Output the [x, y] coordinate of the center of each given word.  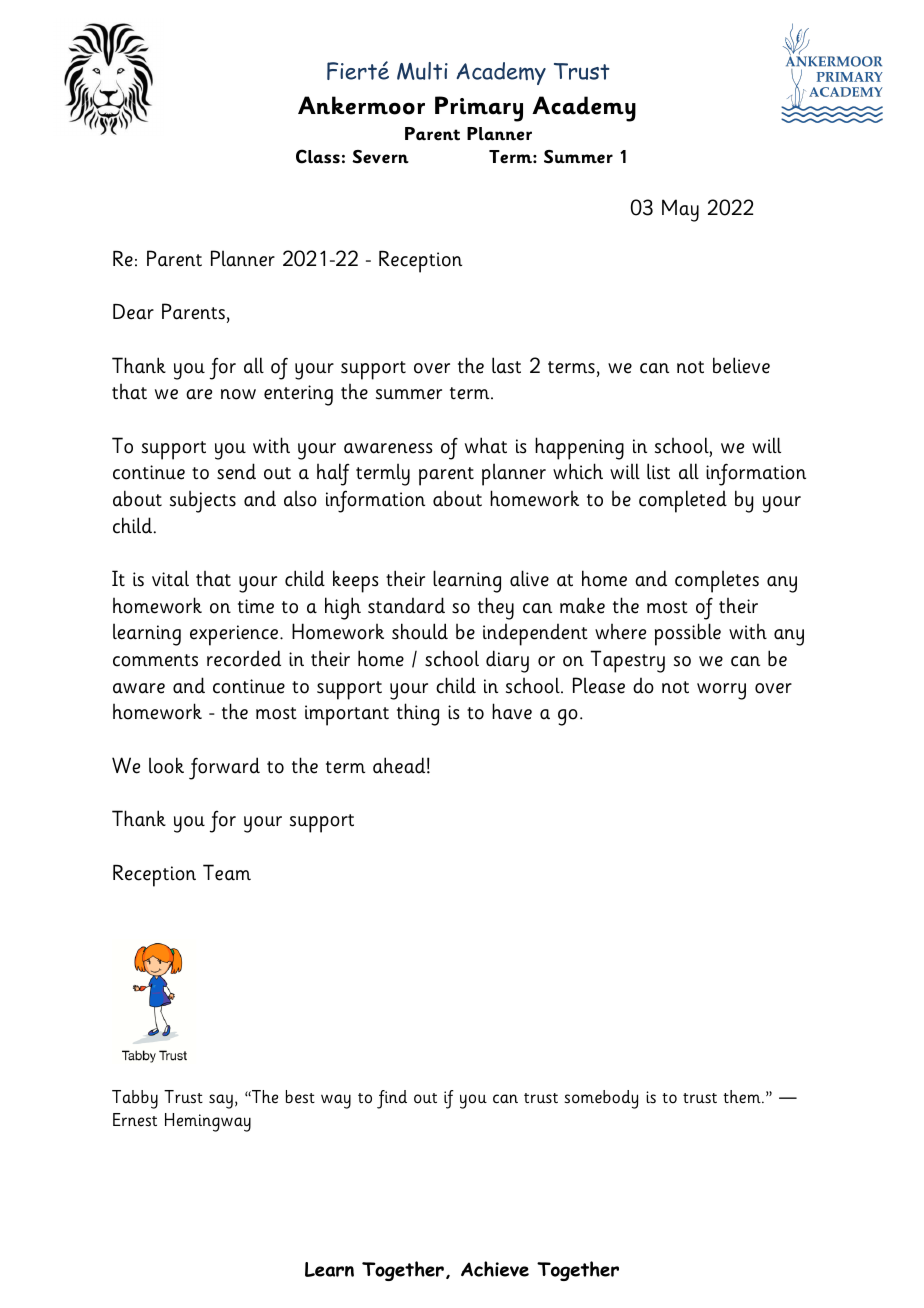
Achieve [495, 1269]
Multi [422, 71]
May [680, 210]
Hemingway [208, 1122]
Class [318, 156]
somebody [601, 1099]
